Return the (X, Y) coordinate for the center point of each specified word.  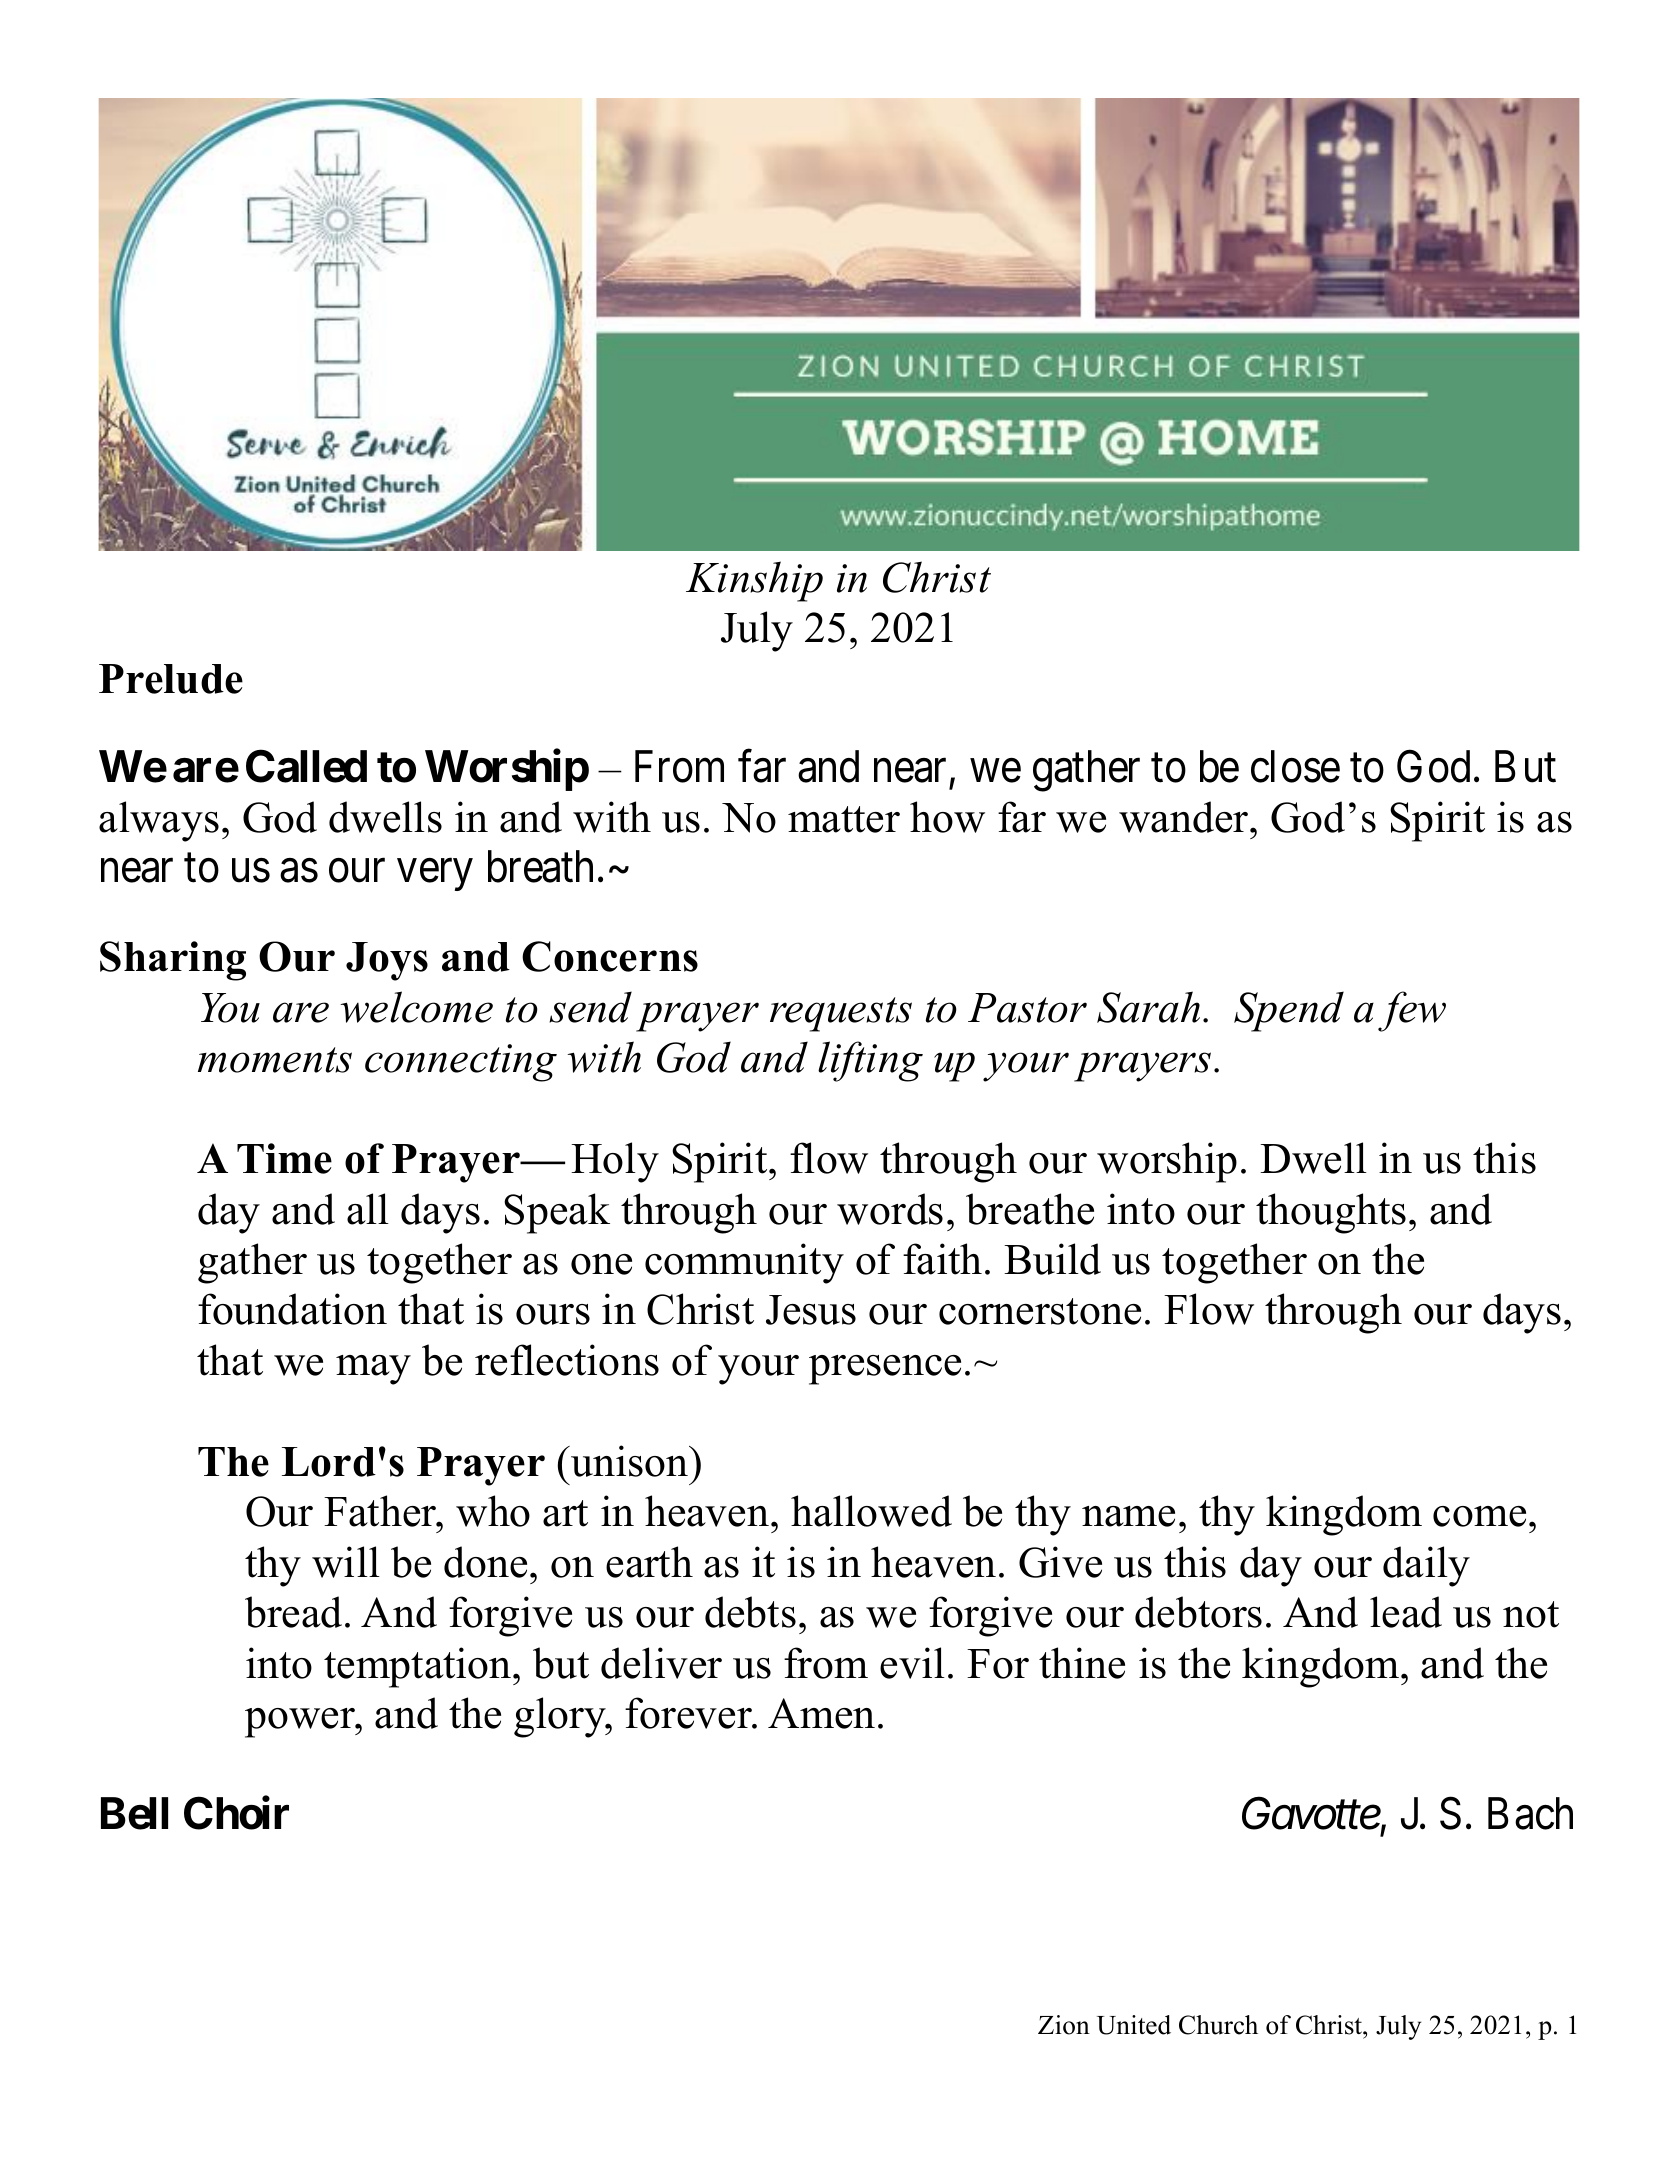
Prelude (171, 679)
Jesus (811, 1310)
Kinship (754, 581)
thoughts (1331, 1213)
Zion (1064, 2025)
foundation (292, 1309)
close (1295, 766)
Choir (236, 1813)
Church (1218, 2025)
